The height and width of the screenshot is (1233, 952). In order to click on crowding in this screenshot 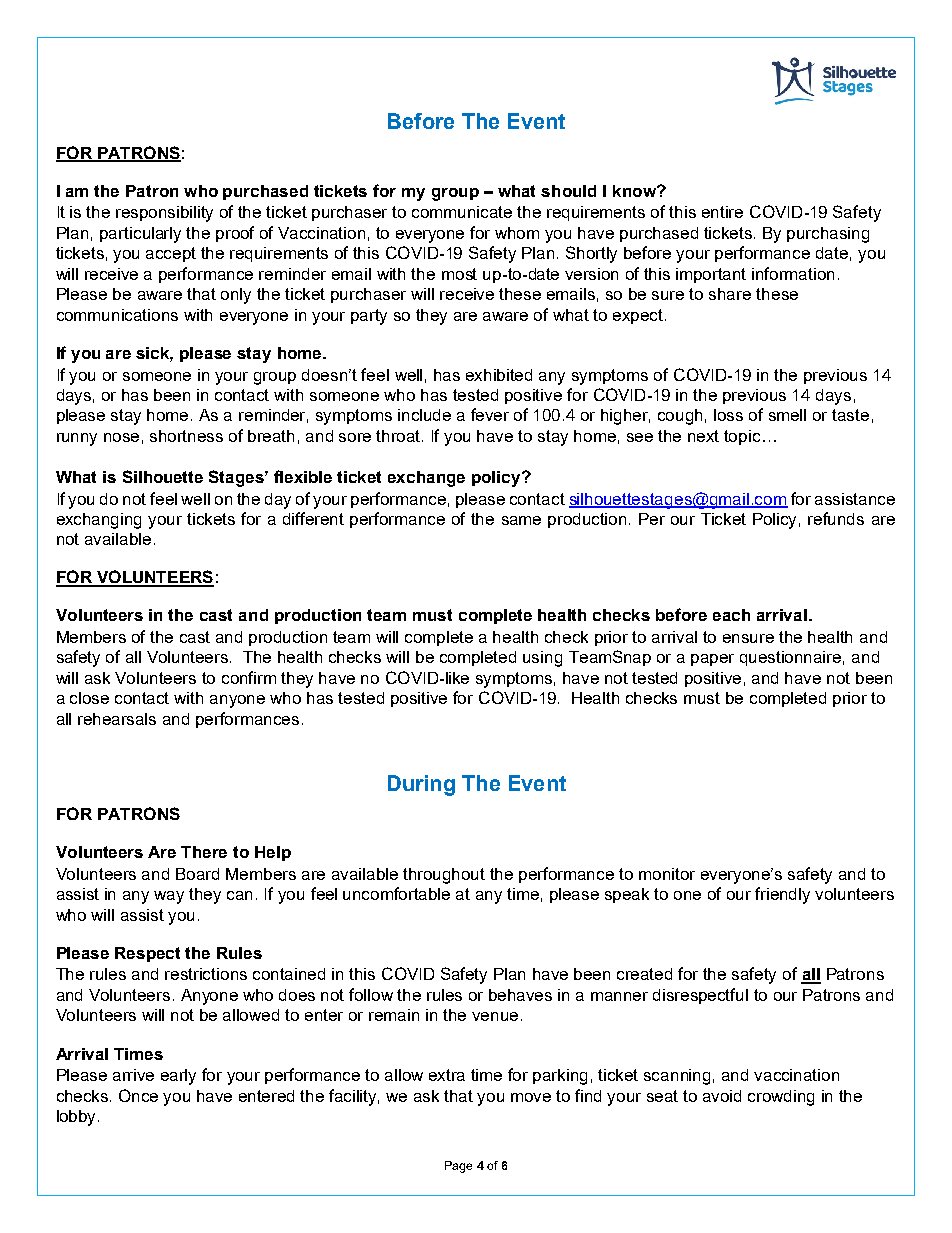, I will do `click(781, 1098)`.
